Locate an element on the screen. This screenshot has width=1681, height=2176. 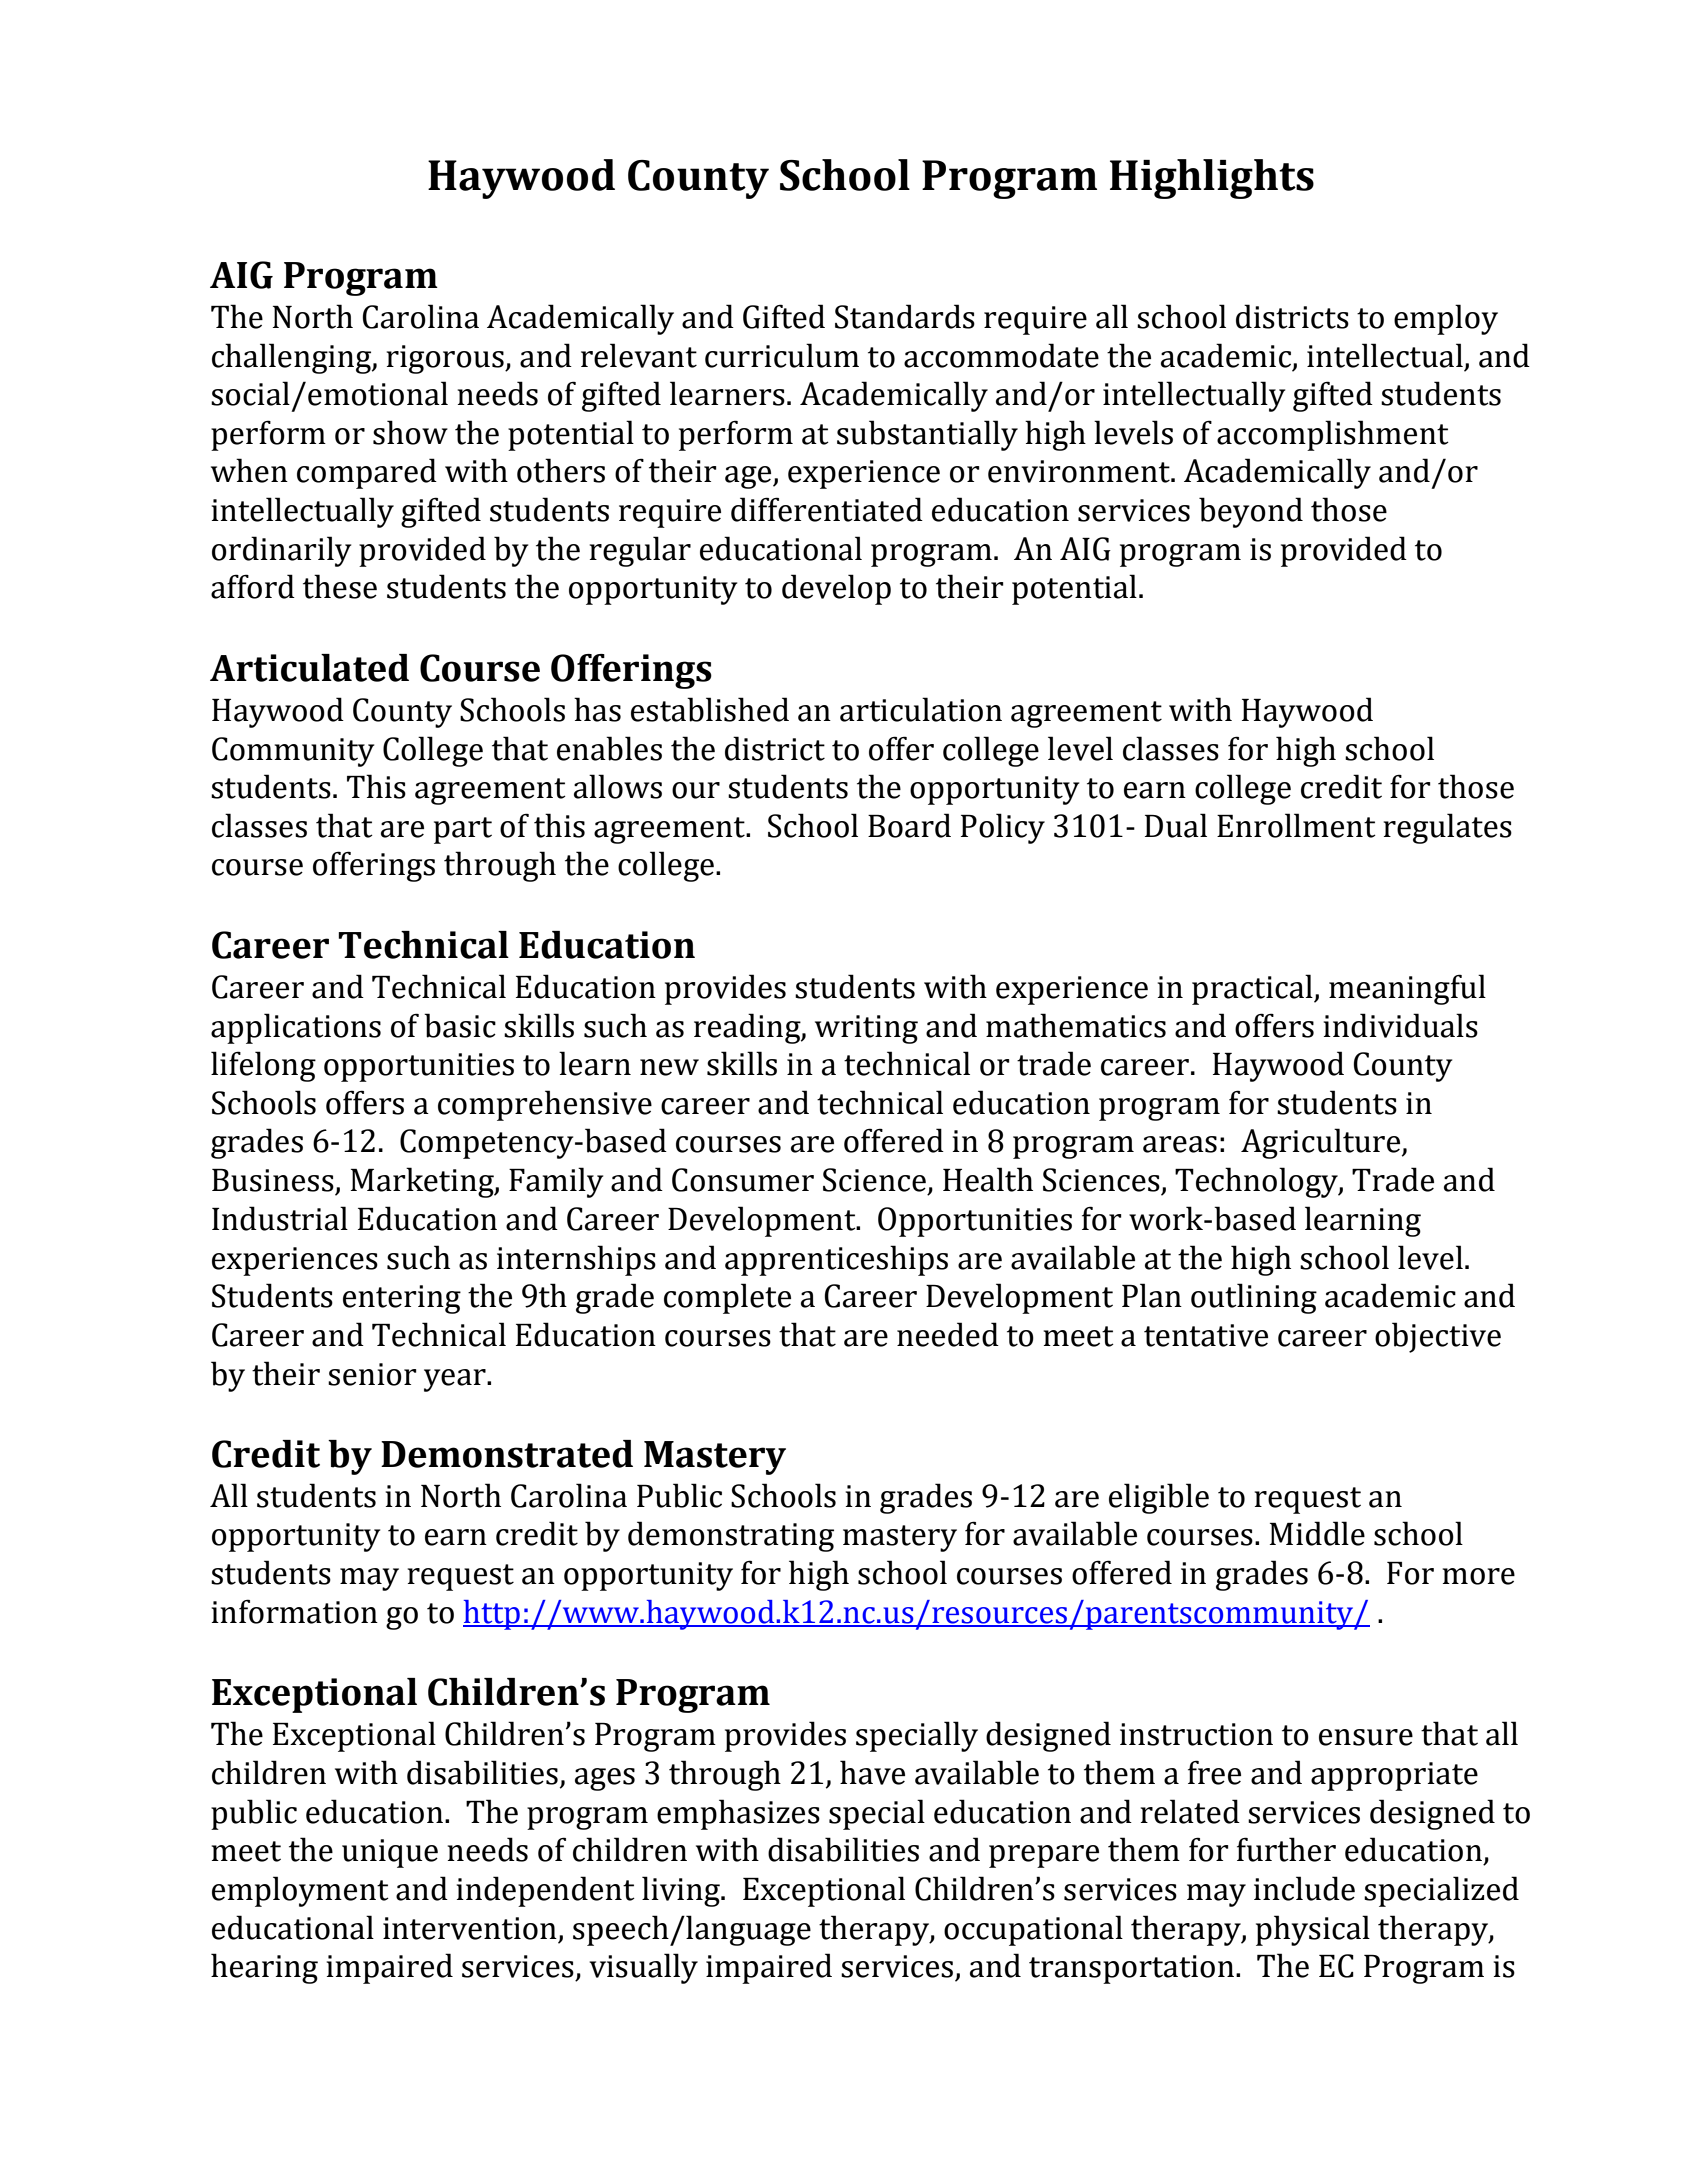
occupational is located at coordinates (1033, 1930).
